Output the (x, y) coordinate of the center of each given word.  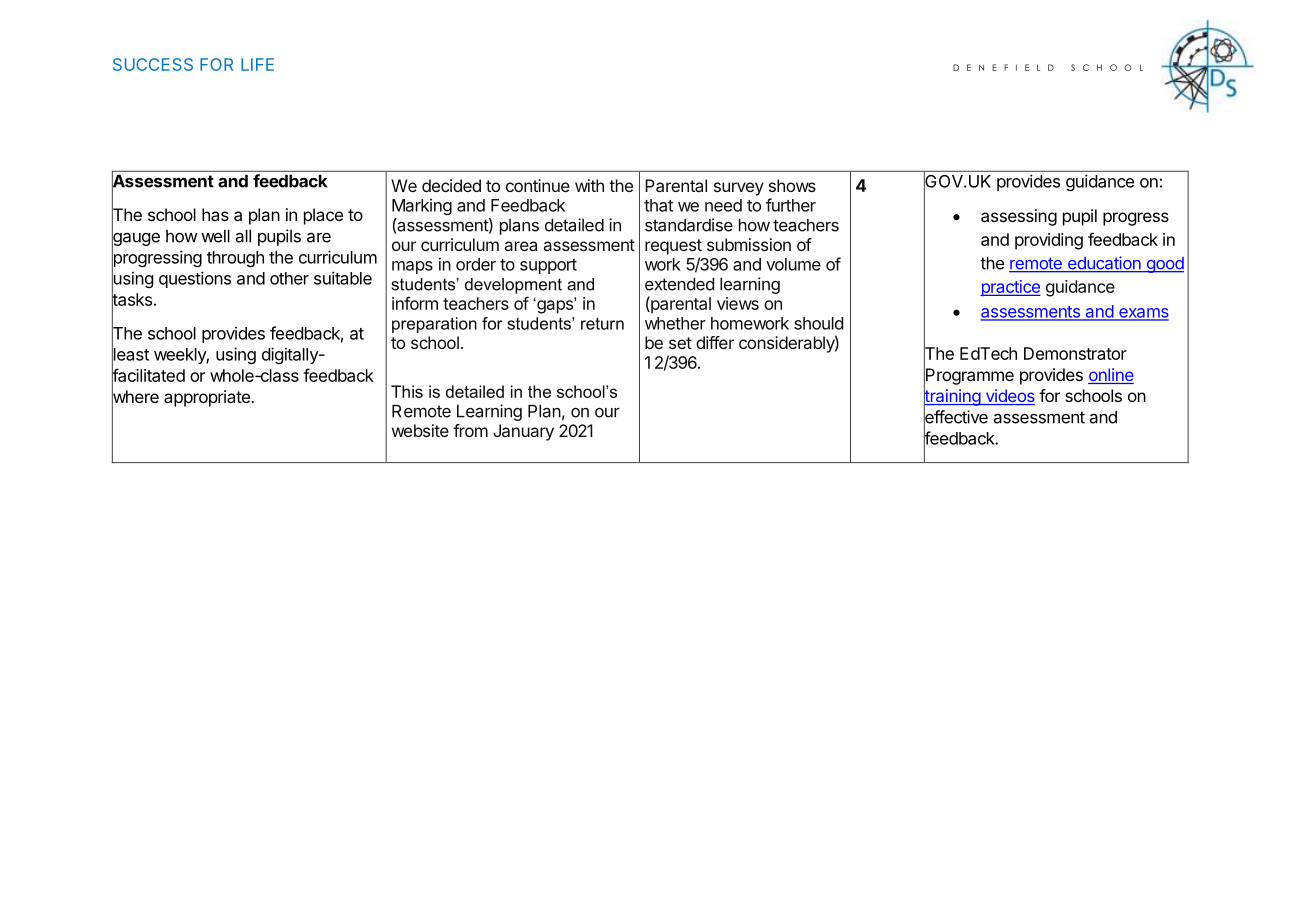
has (215, 214)
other (289, 278)
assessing (1019, 217)
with (589, 185)
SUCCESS (153, 64)
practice (1010, 288)
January (523, 432)
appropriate (208, 398)
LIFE (257, 64)
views (738, 303)
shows (792, 185)
